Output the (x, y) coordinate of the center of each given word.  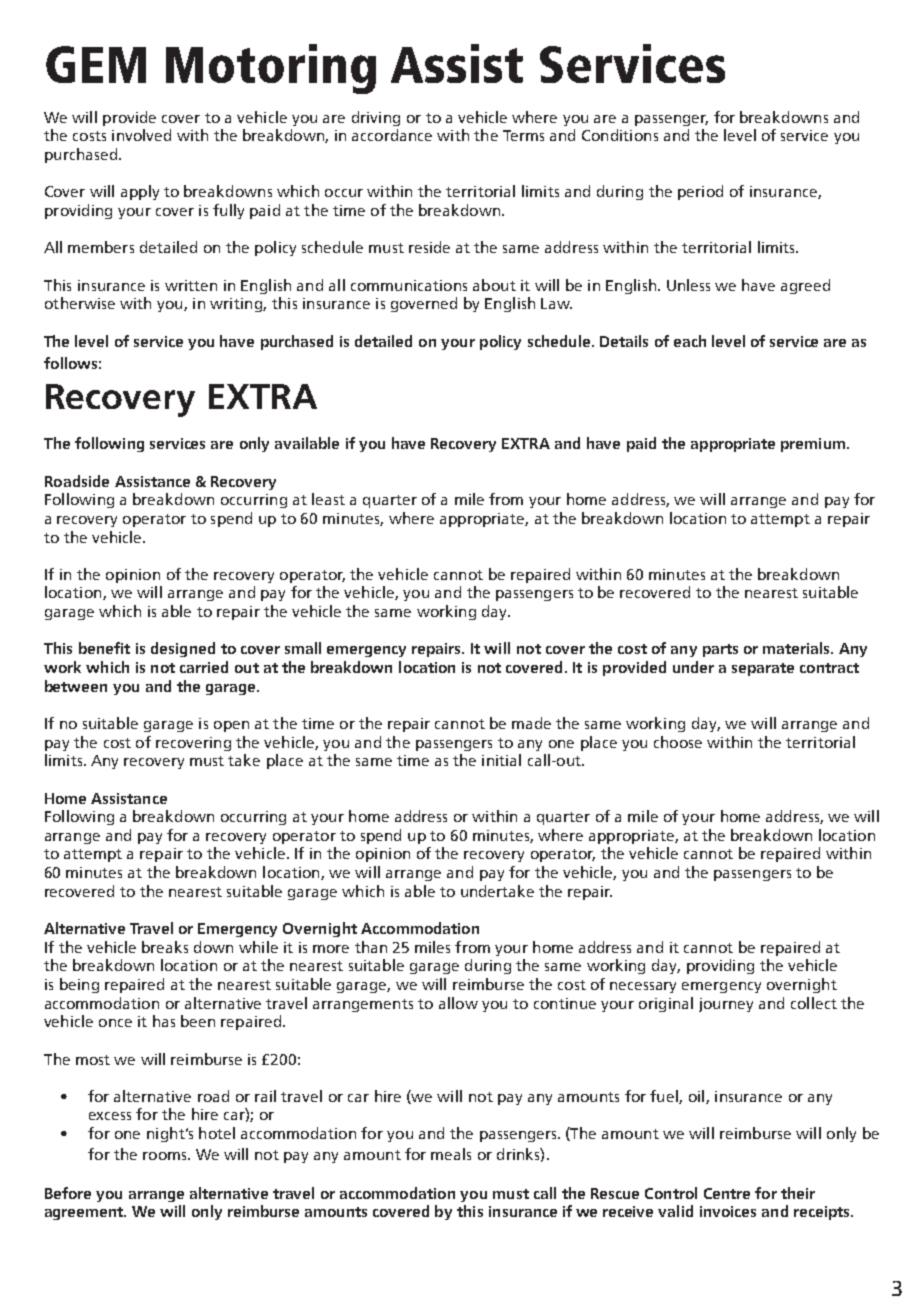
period (700, 192)
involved (141, 135)
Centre (727, 1193)
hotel (217, 1133)
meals (451, 1154)
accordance (392, 135)
